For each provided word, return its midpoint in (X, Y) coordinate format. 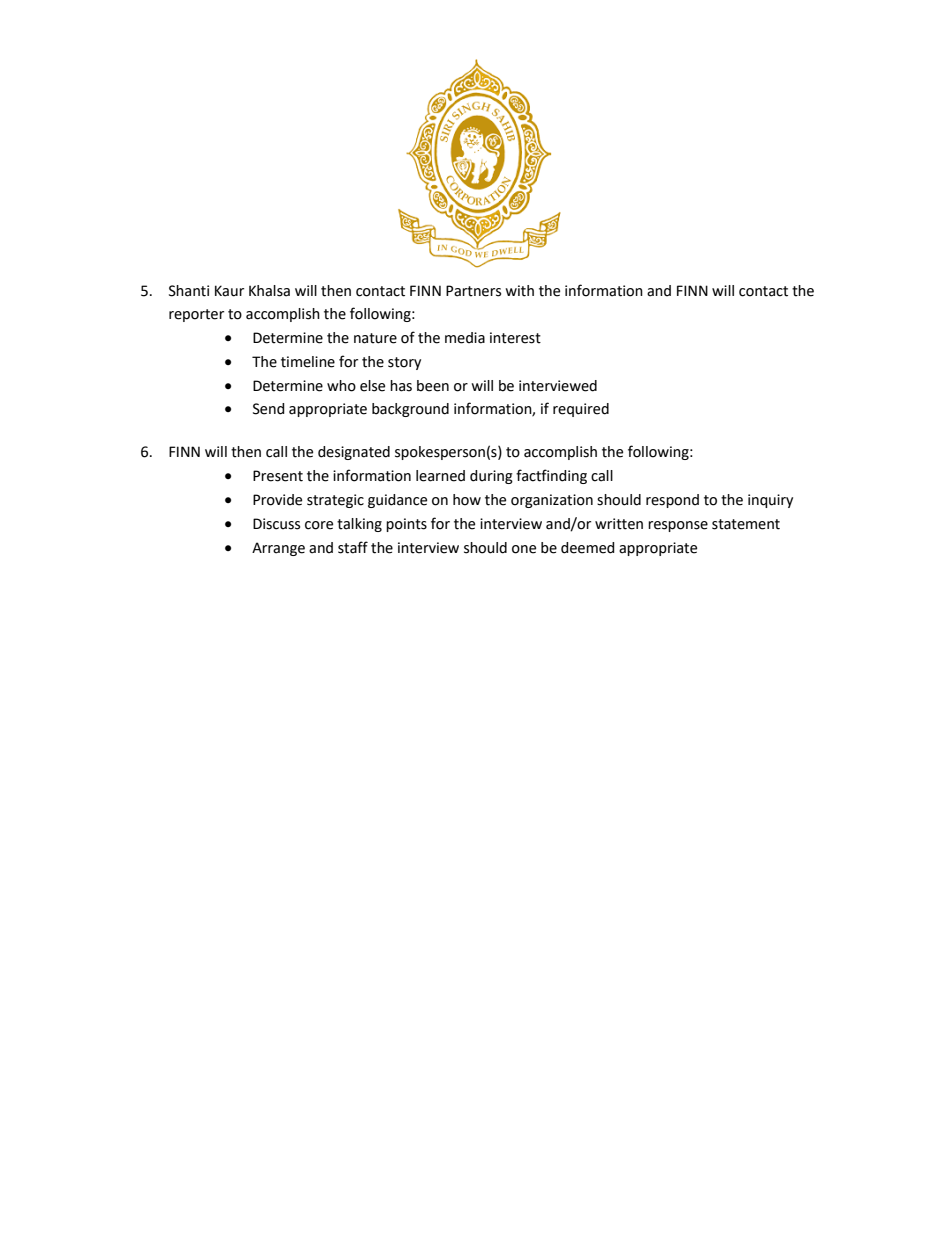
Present (278, 476)
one (524, 549)
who (341, 386)
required (581, 410)
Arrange (278, 549)
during (491, 477)
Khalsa (269, 291)
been (433, 386)
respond (672, 501)
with (519, 291)
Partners (473, 291)
